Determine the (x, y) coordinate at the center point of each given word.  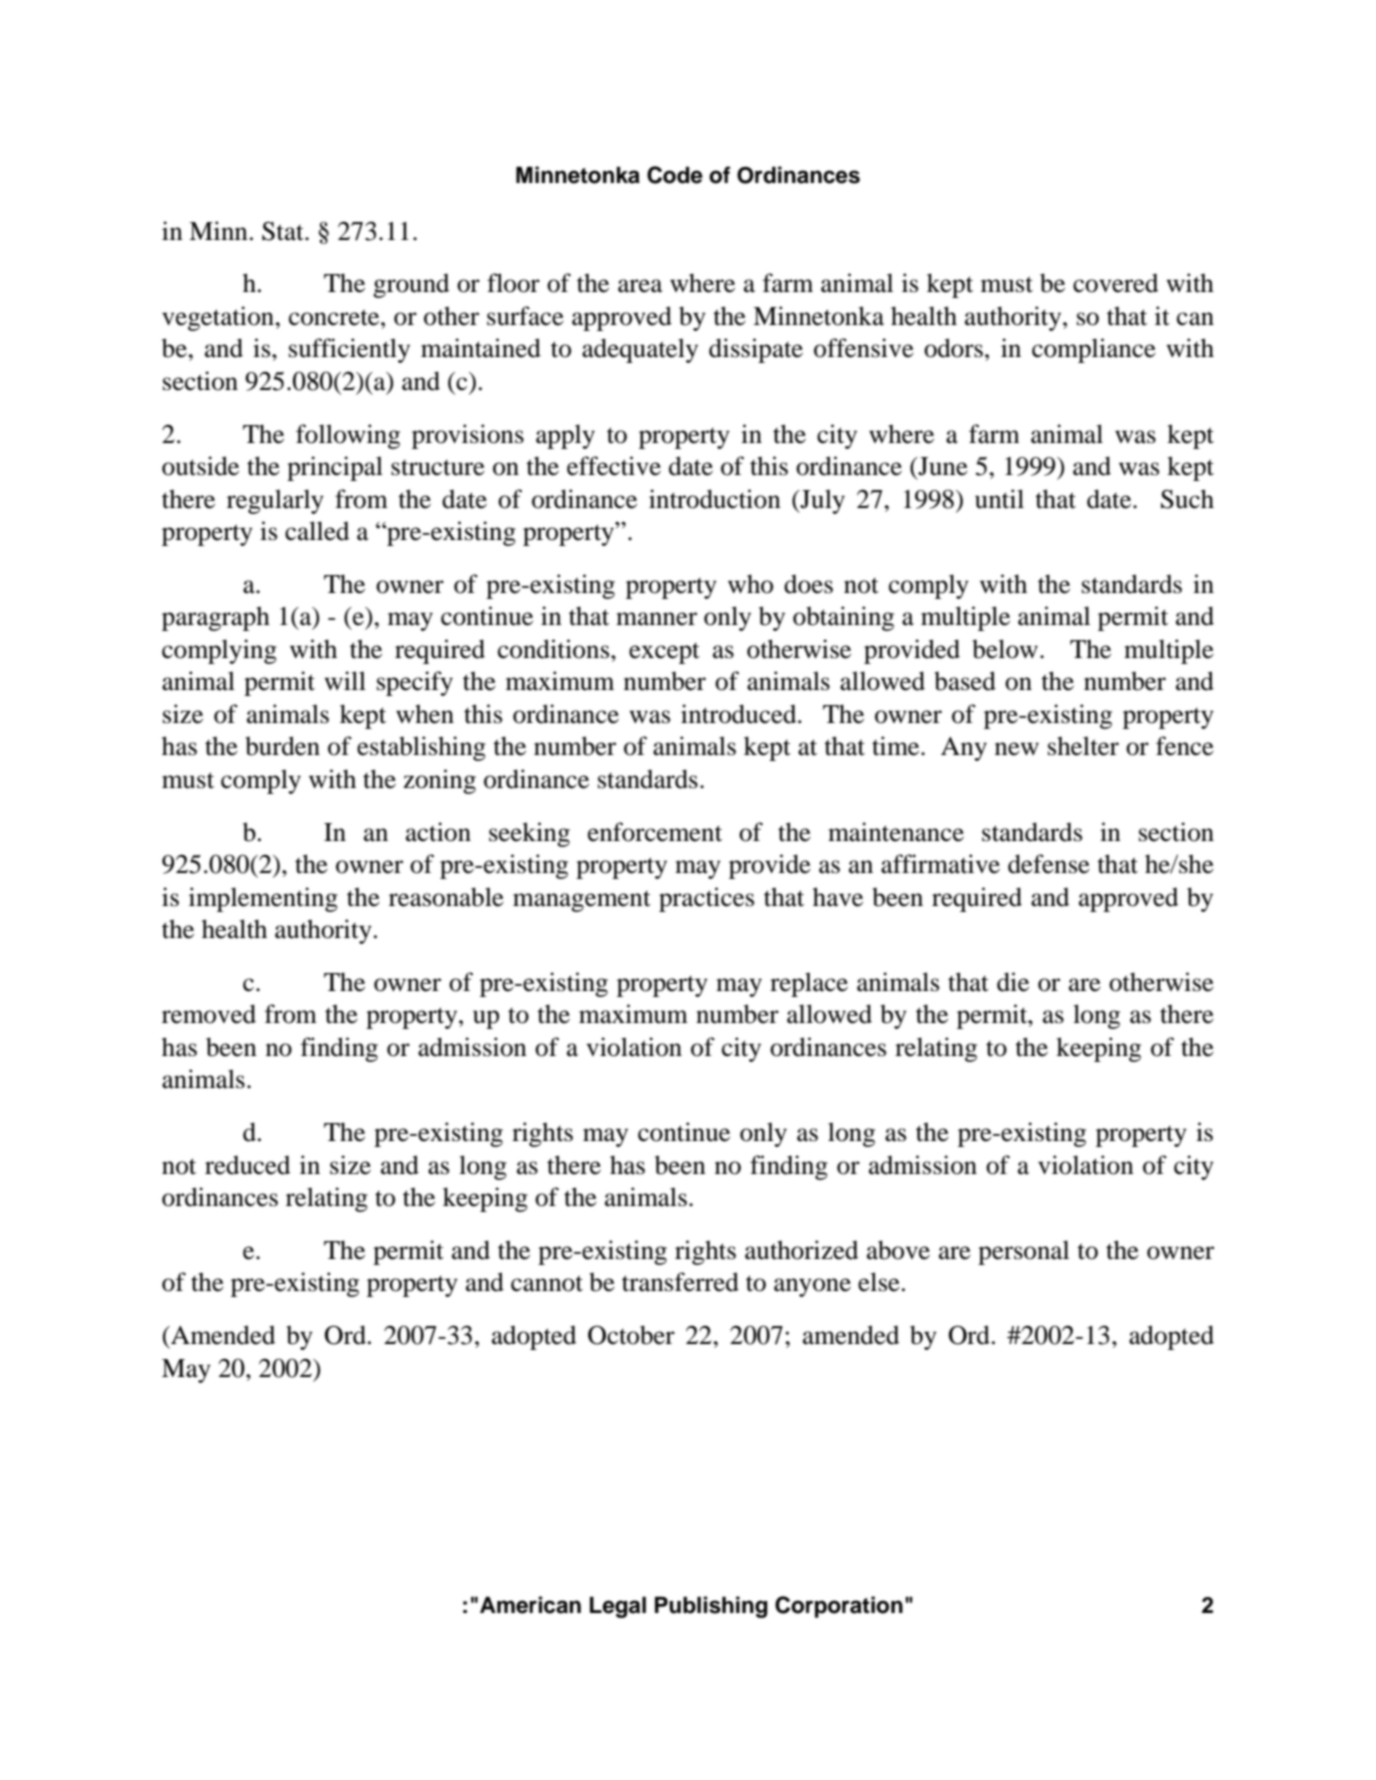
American (530, 1605)
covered (1115, 283)
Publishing (711, 1607)
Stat (284, 231)
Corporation (839, 1607)
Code (675, 175)
